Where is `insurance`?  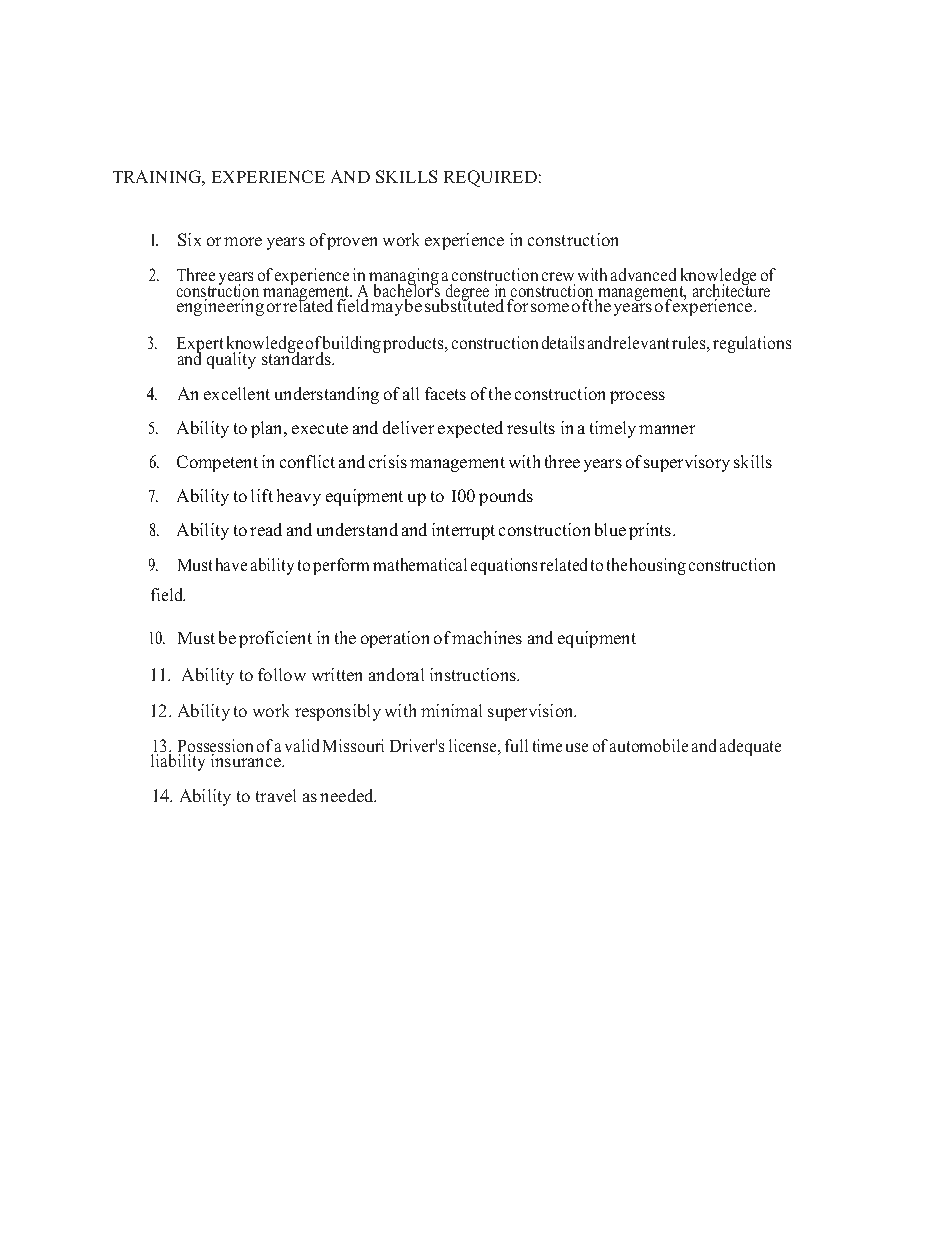
insurance is located at coordinates (247, 760).
